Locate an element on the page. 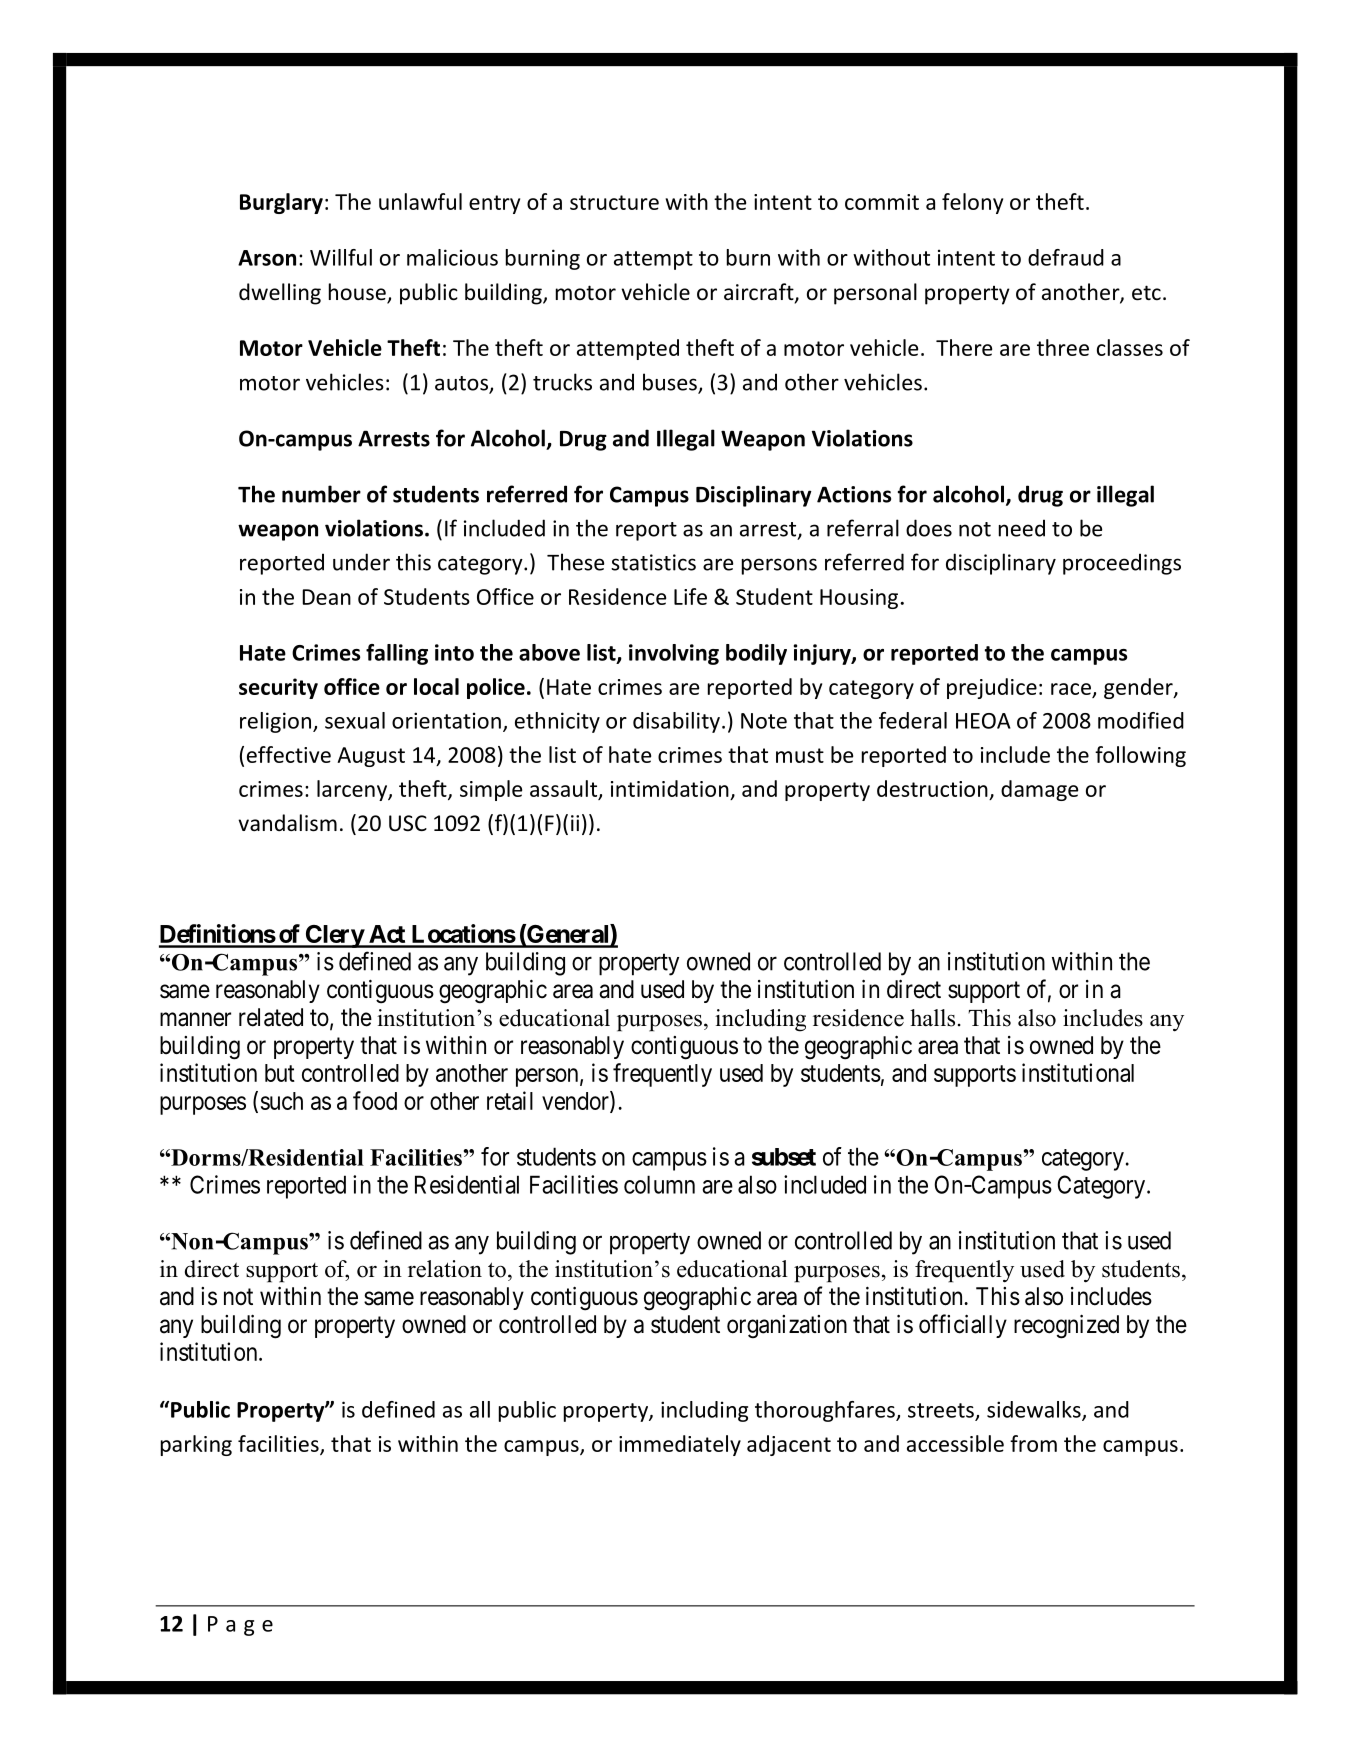  defraud is located at coordinates (1066, 257).
